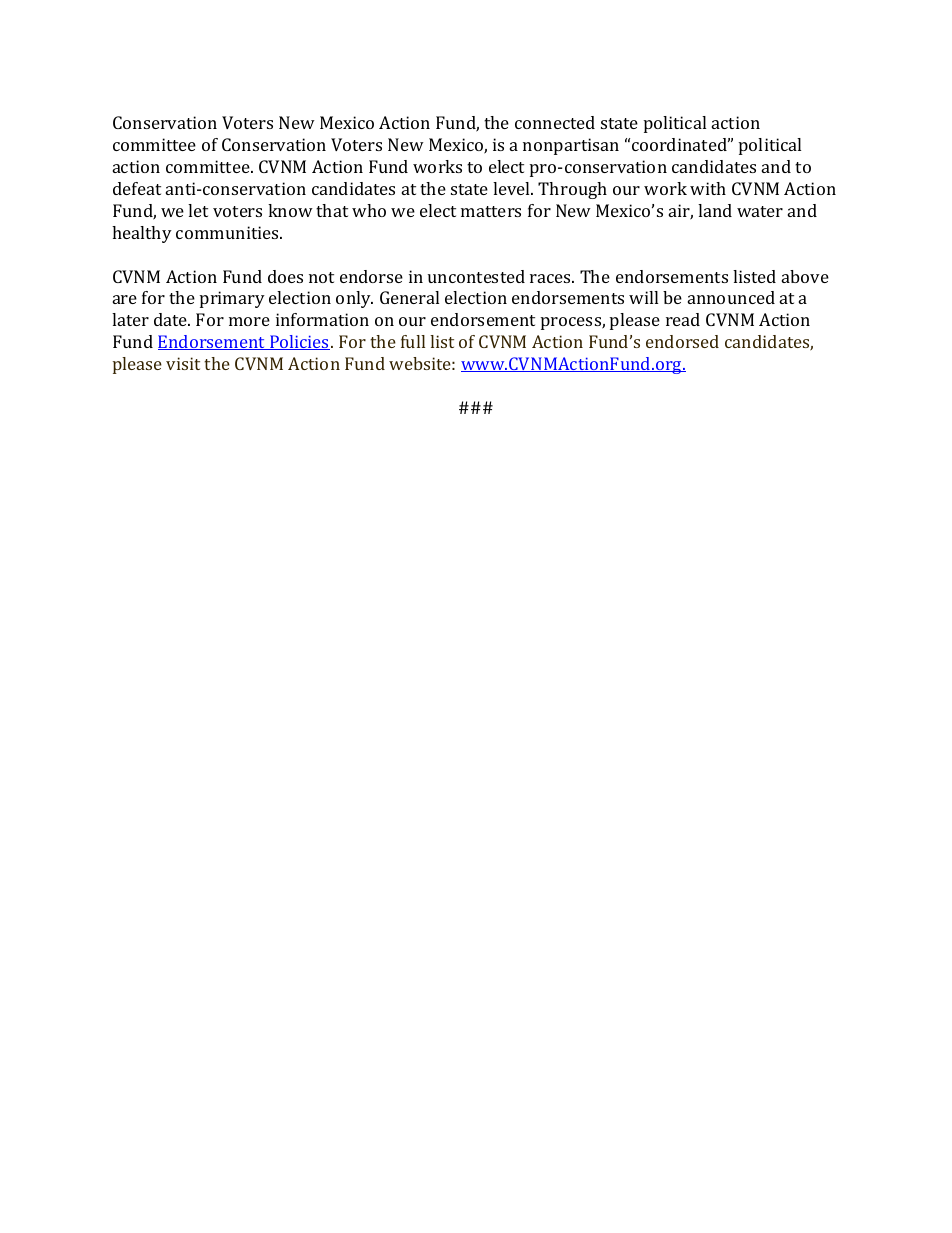 This screenshot has height=1233, width=952. I want to click on visit, so click(183, 363).
